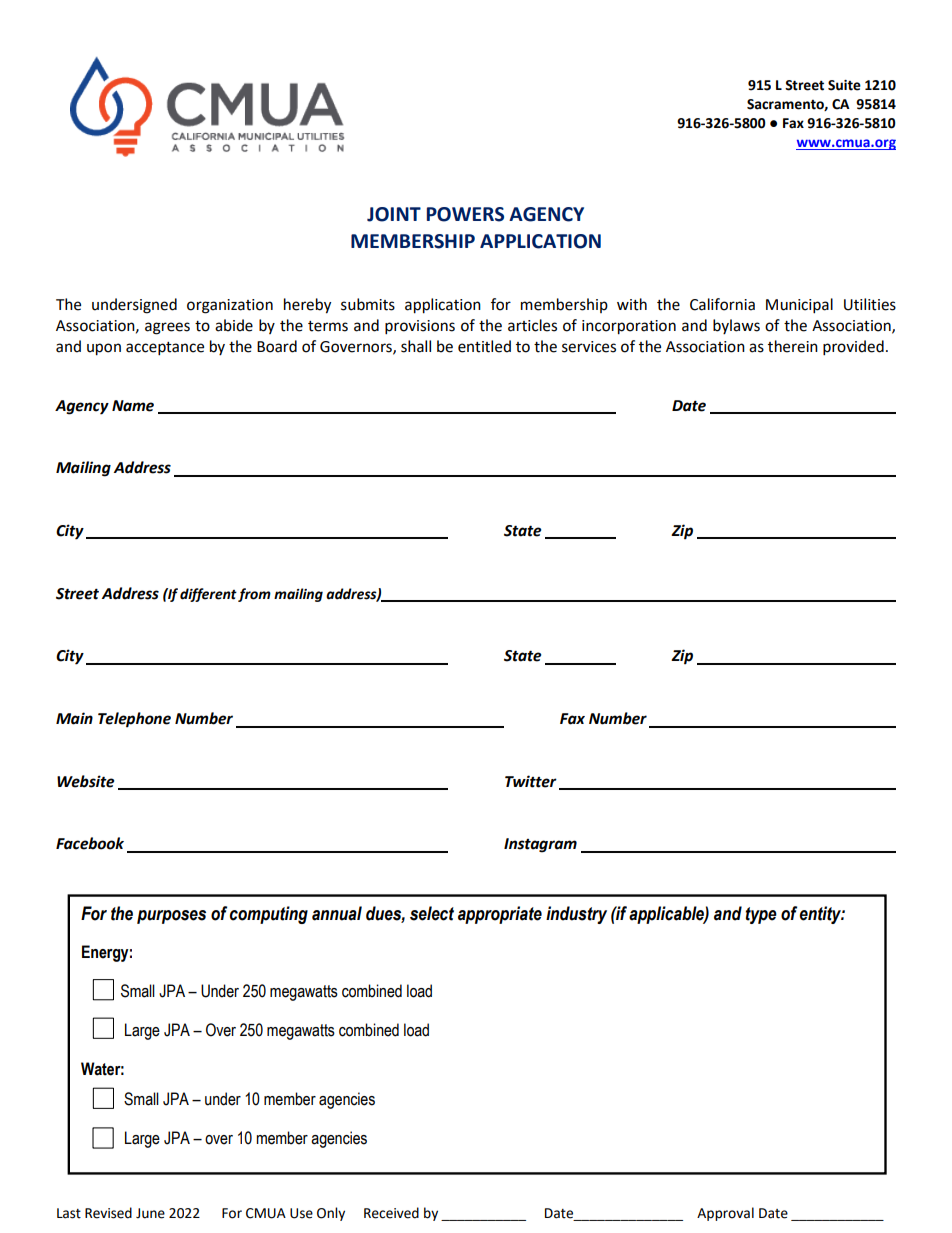  Describe the element at coordinates (761, 915) in the screenshot. I see `type` at that location.
